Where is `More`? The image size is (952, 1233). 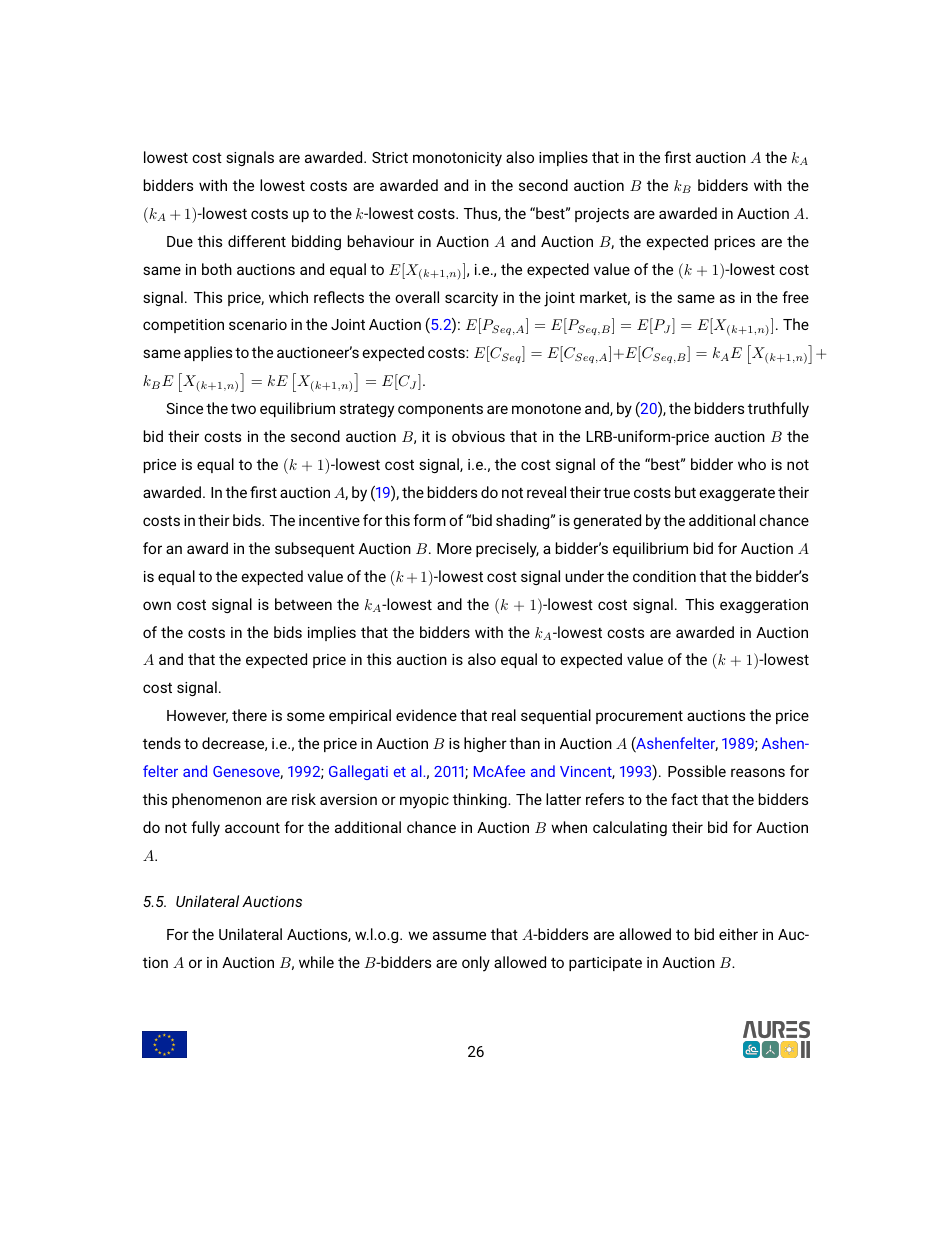
More is located at coordinates (454, 548).
